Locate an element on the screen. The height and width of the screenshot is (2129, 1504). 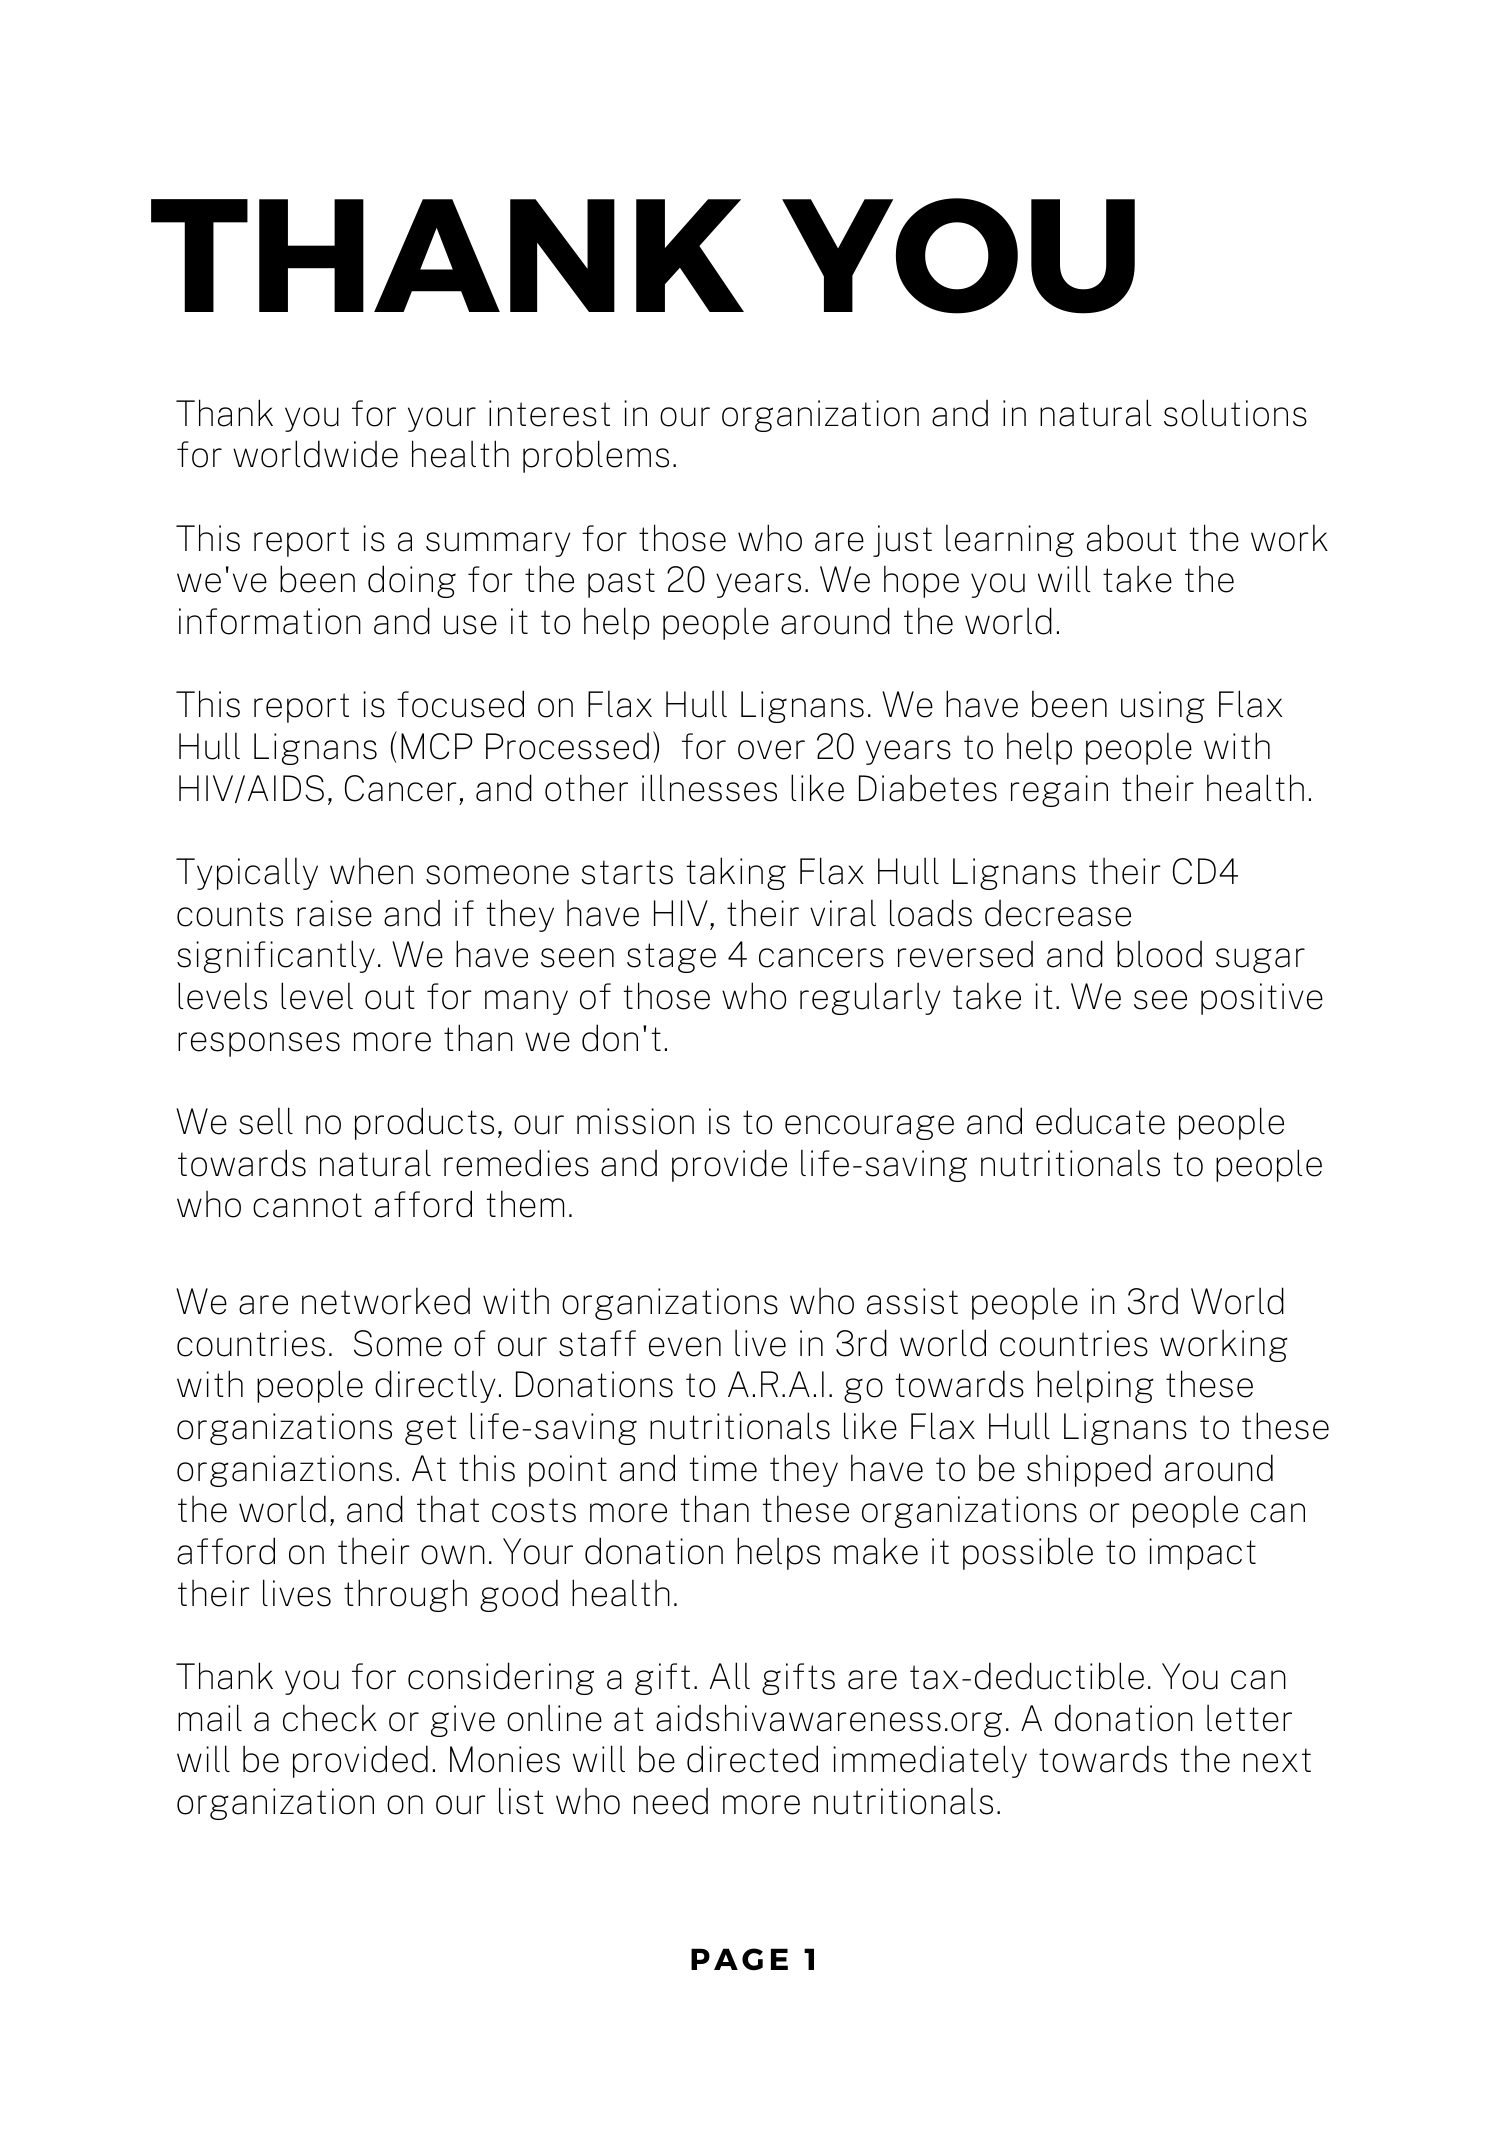
next is located at coordinates (1277, 1760).
